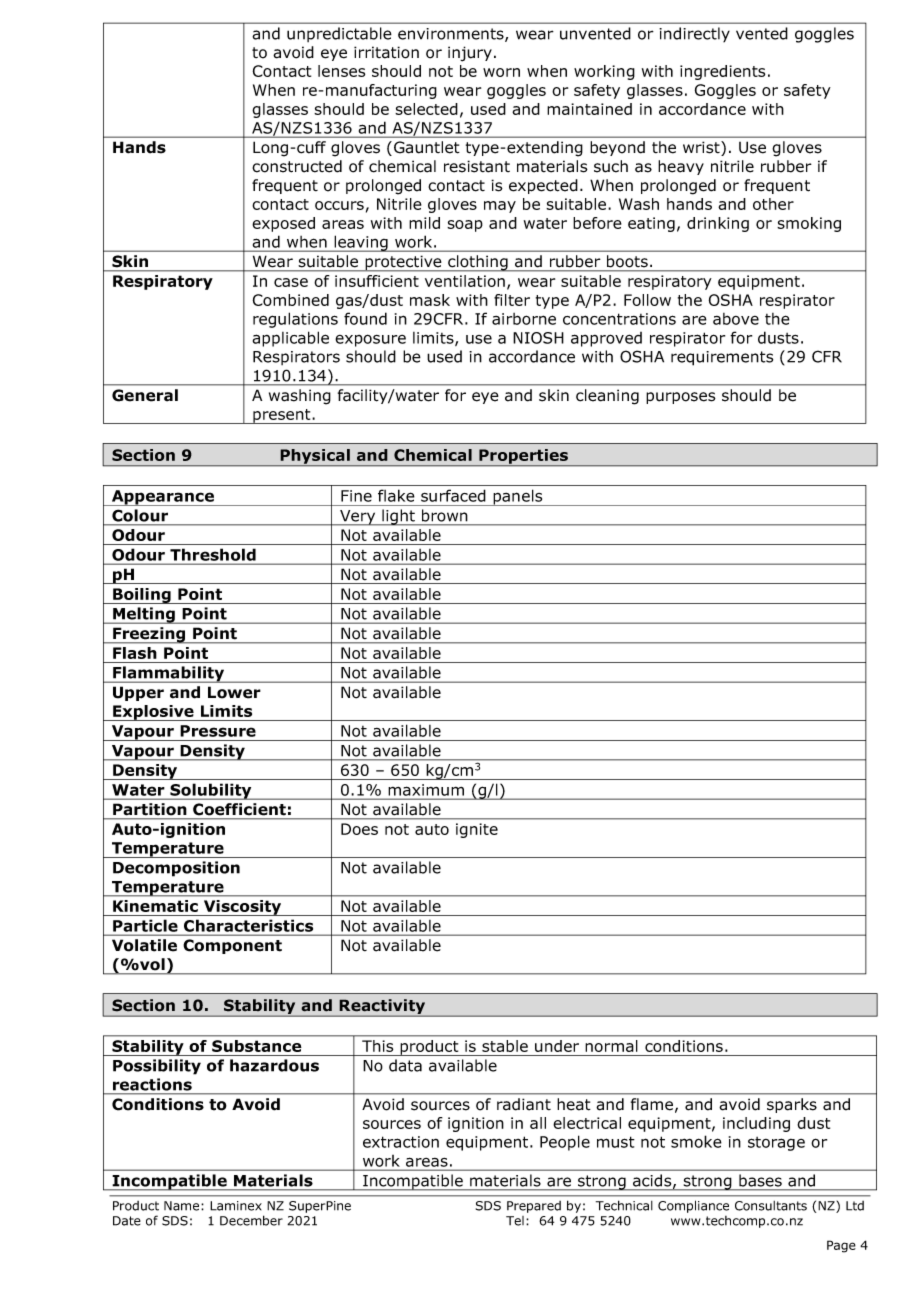 The width and height of the image is (924, 1307). What do you see at coordinates (162, 498) in the image?
I see `Appearance` at bounding box center [162, 498].
